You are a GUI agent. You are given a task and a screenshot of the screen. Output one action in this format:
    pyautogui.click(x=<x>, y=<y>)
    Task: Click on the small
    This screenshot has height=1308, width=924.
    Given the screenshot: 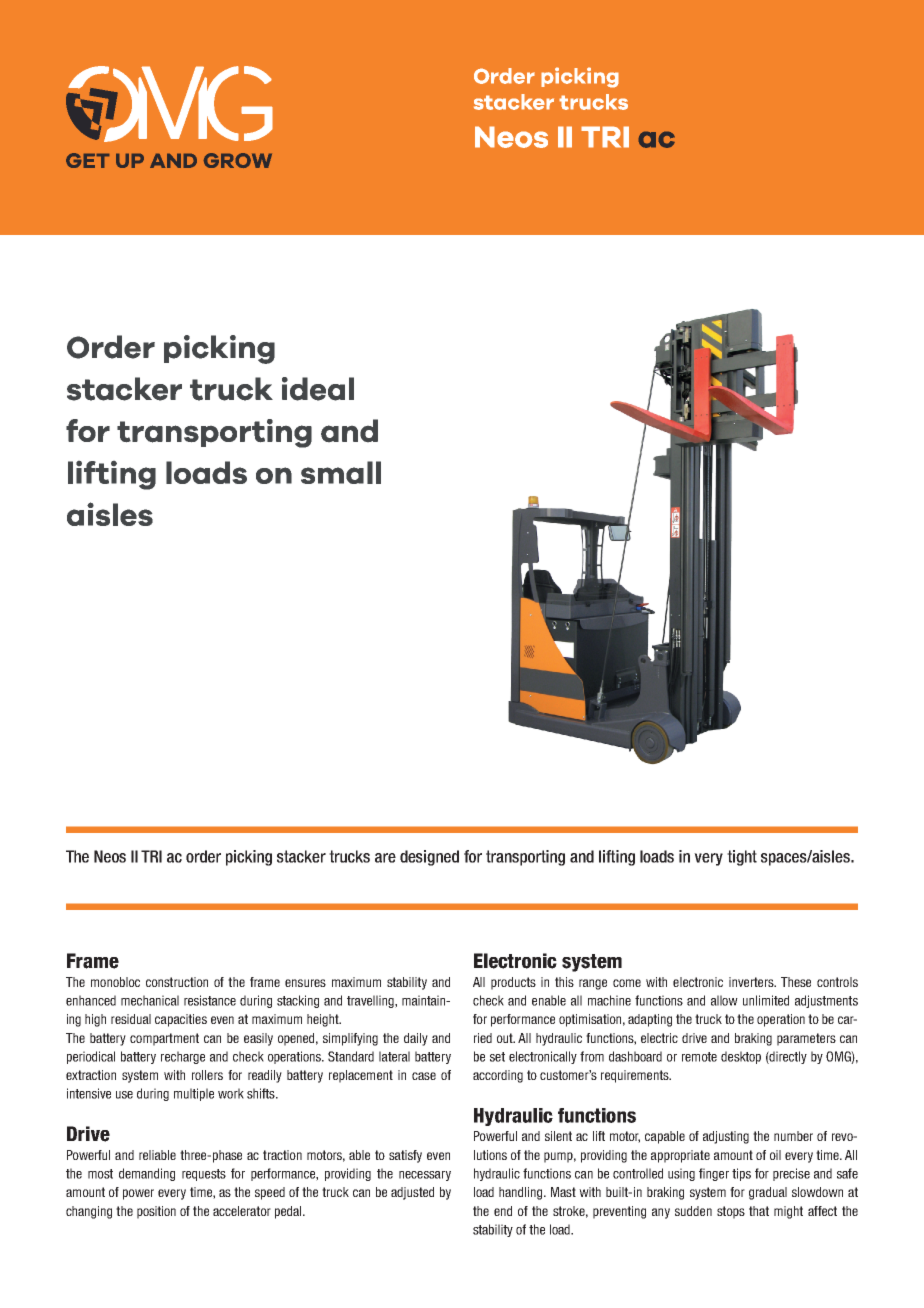 What is the action you would take?
    pyautogui.click(x=341, y=472)
